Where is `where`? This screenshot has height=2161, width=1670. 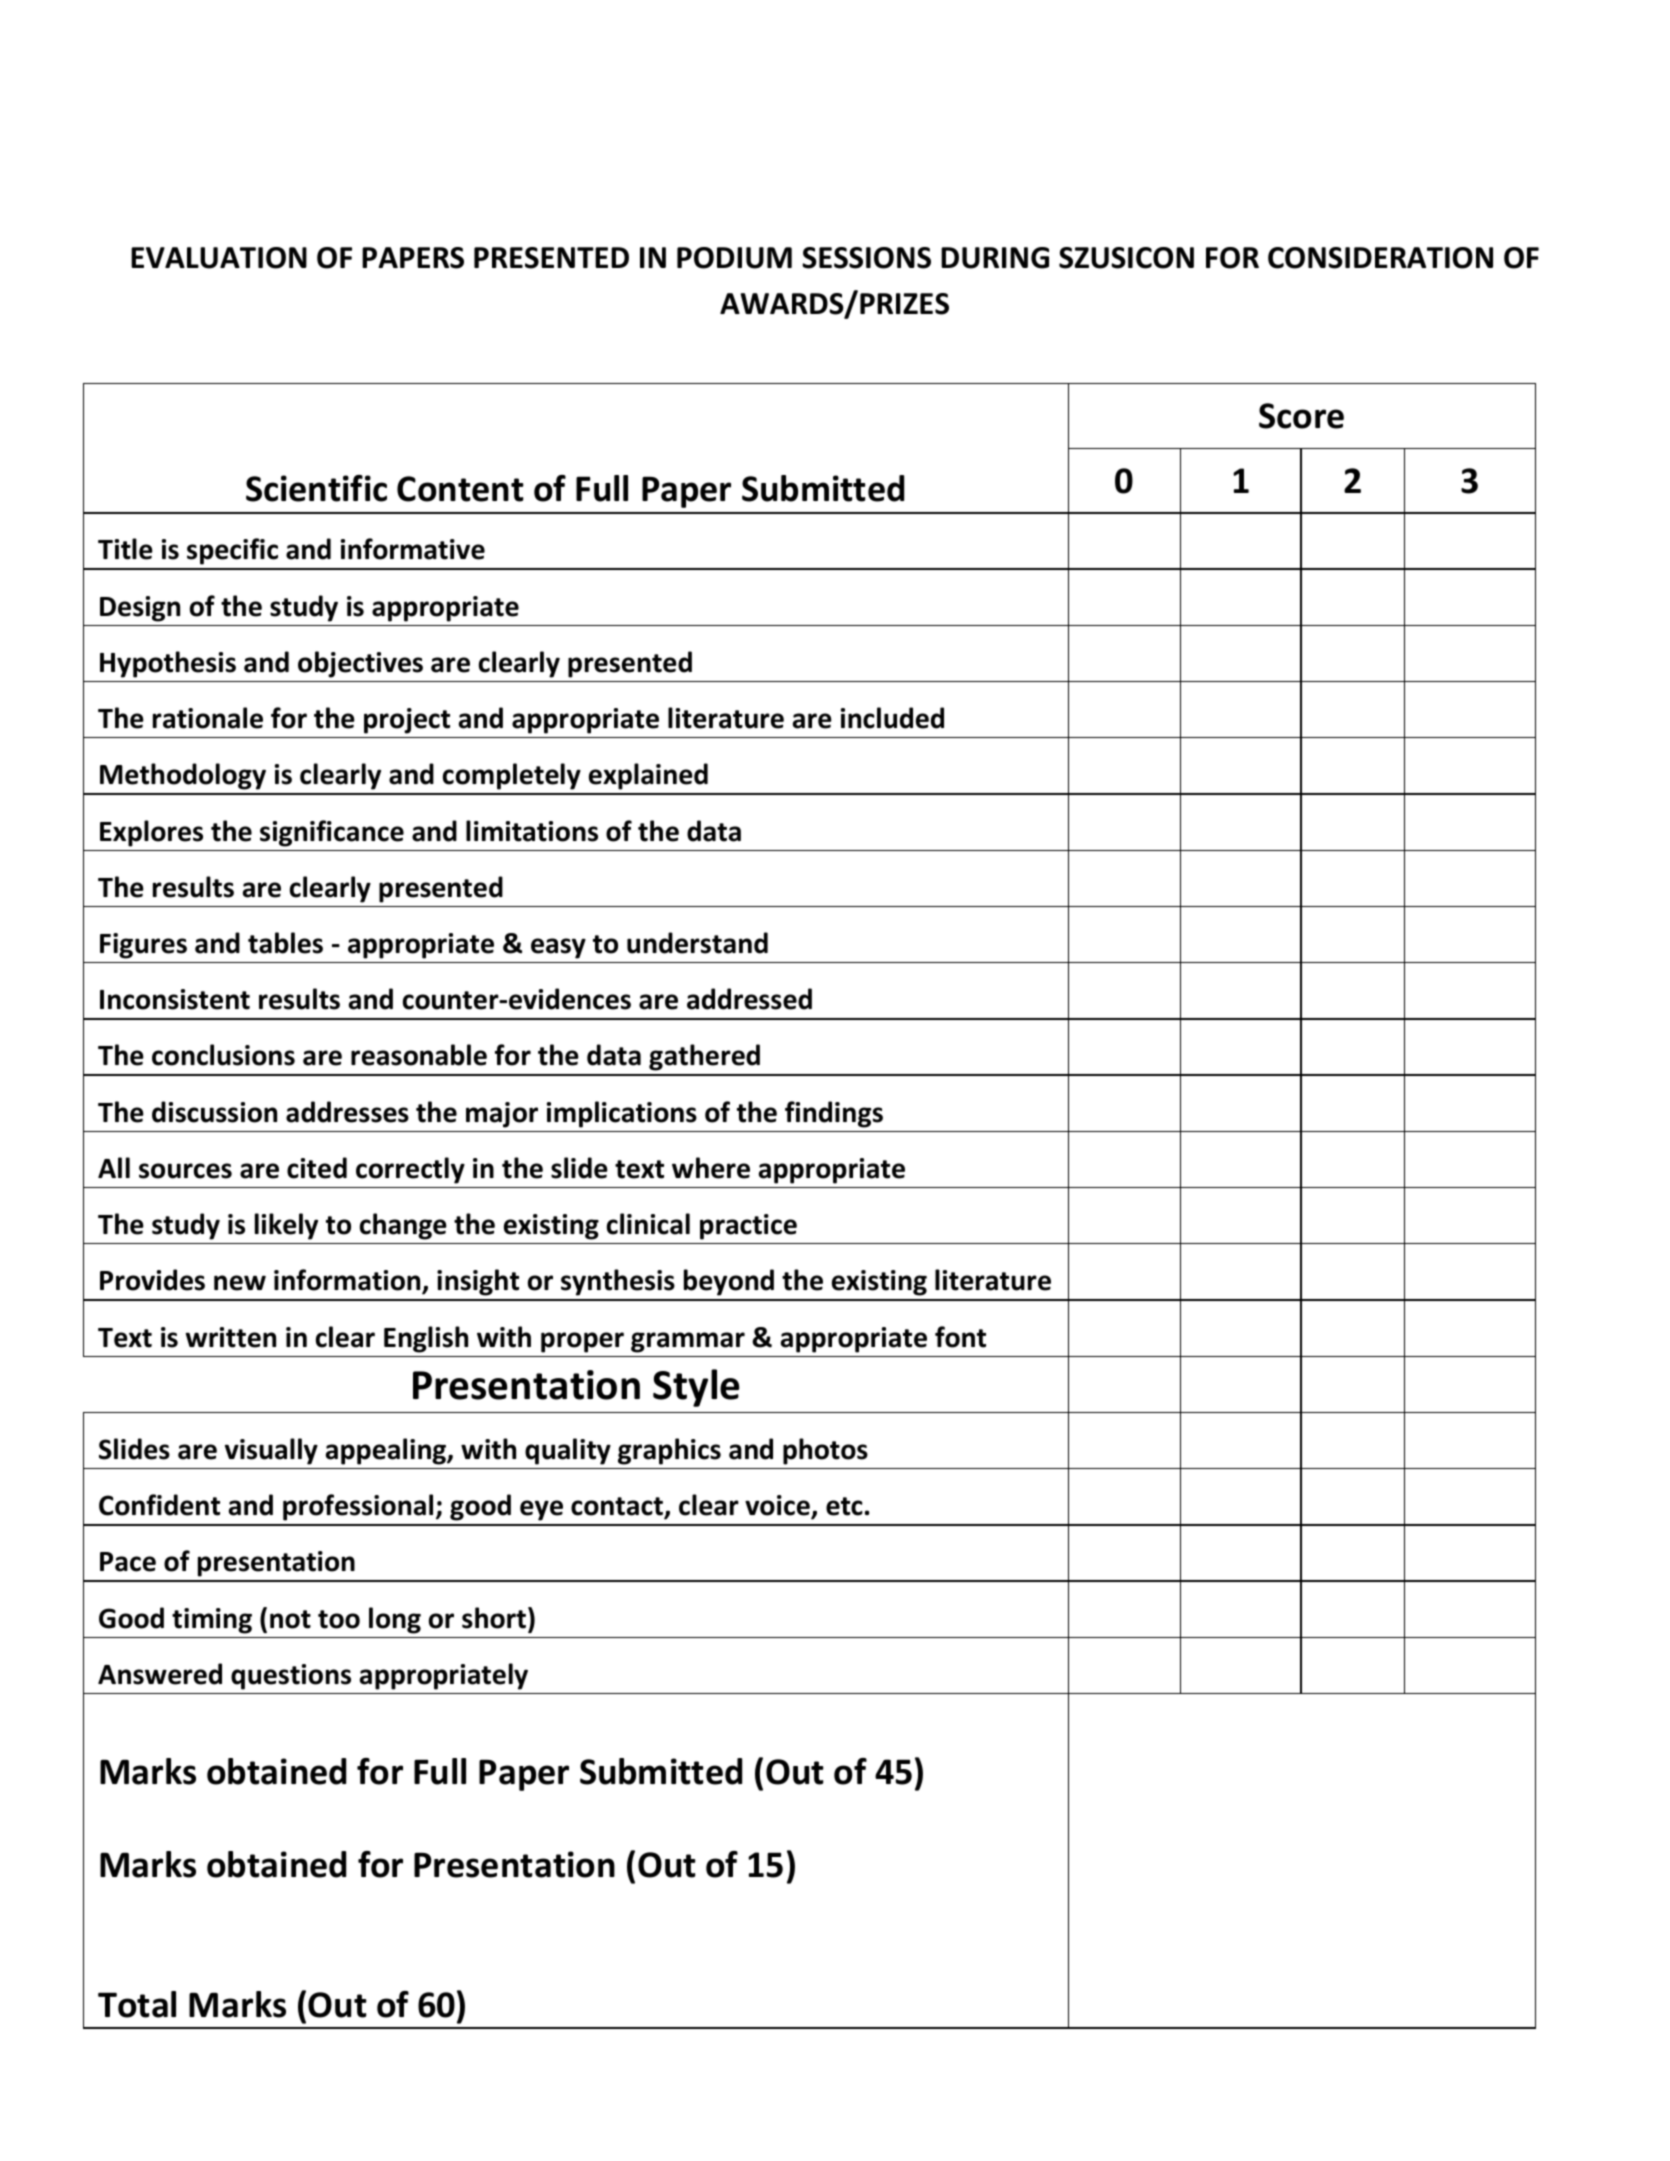 where is located at coordinates (711, 1168).
